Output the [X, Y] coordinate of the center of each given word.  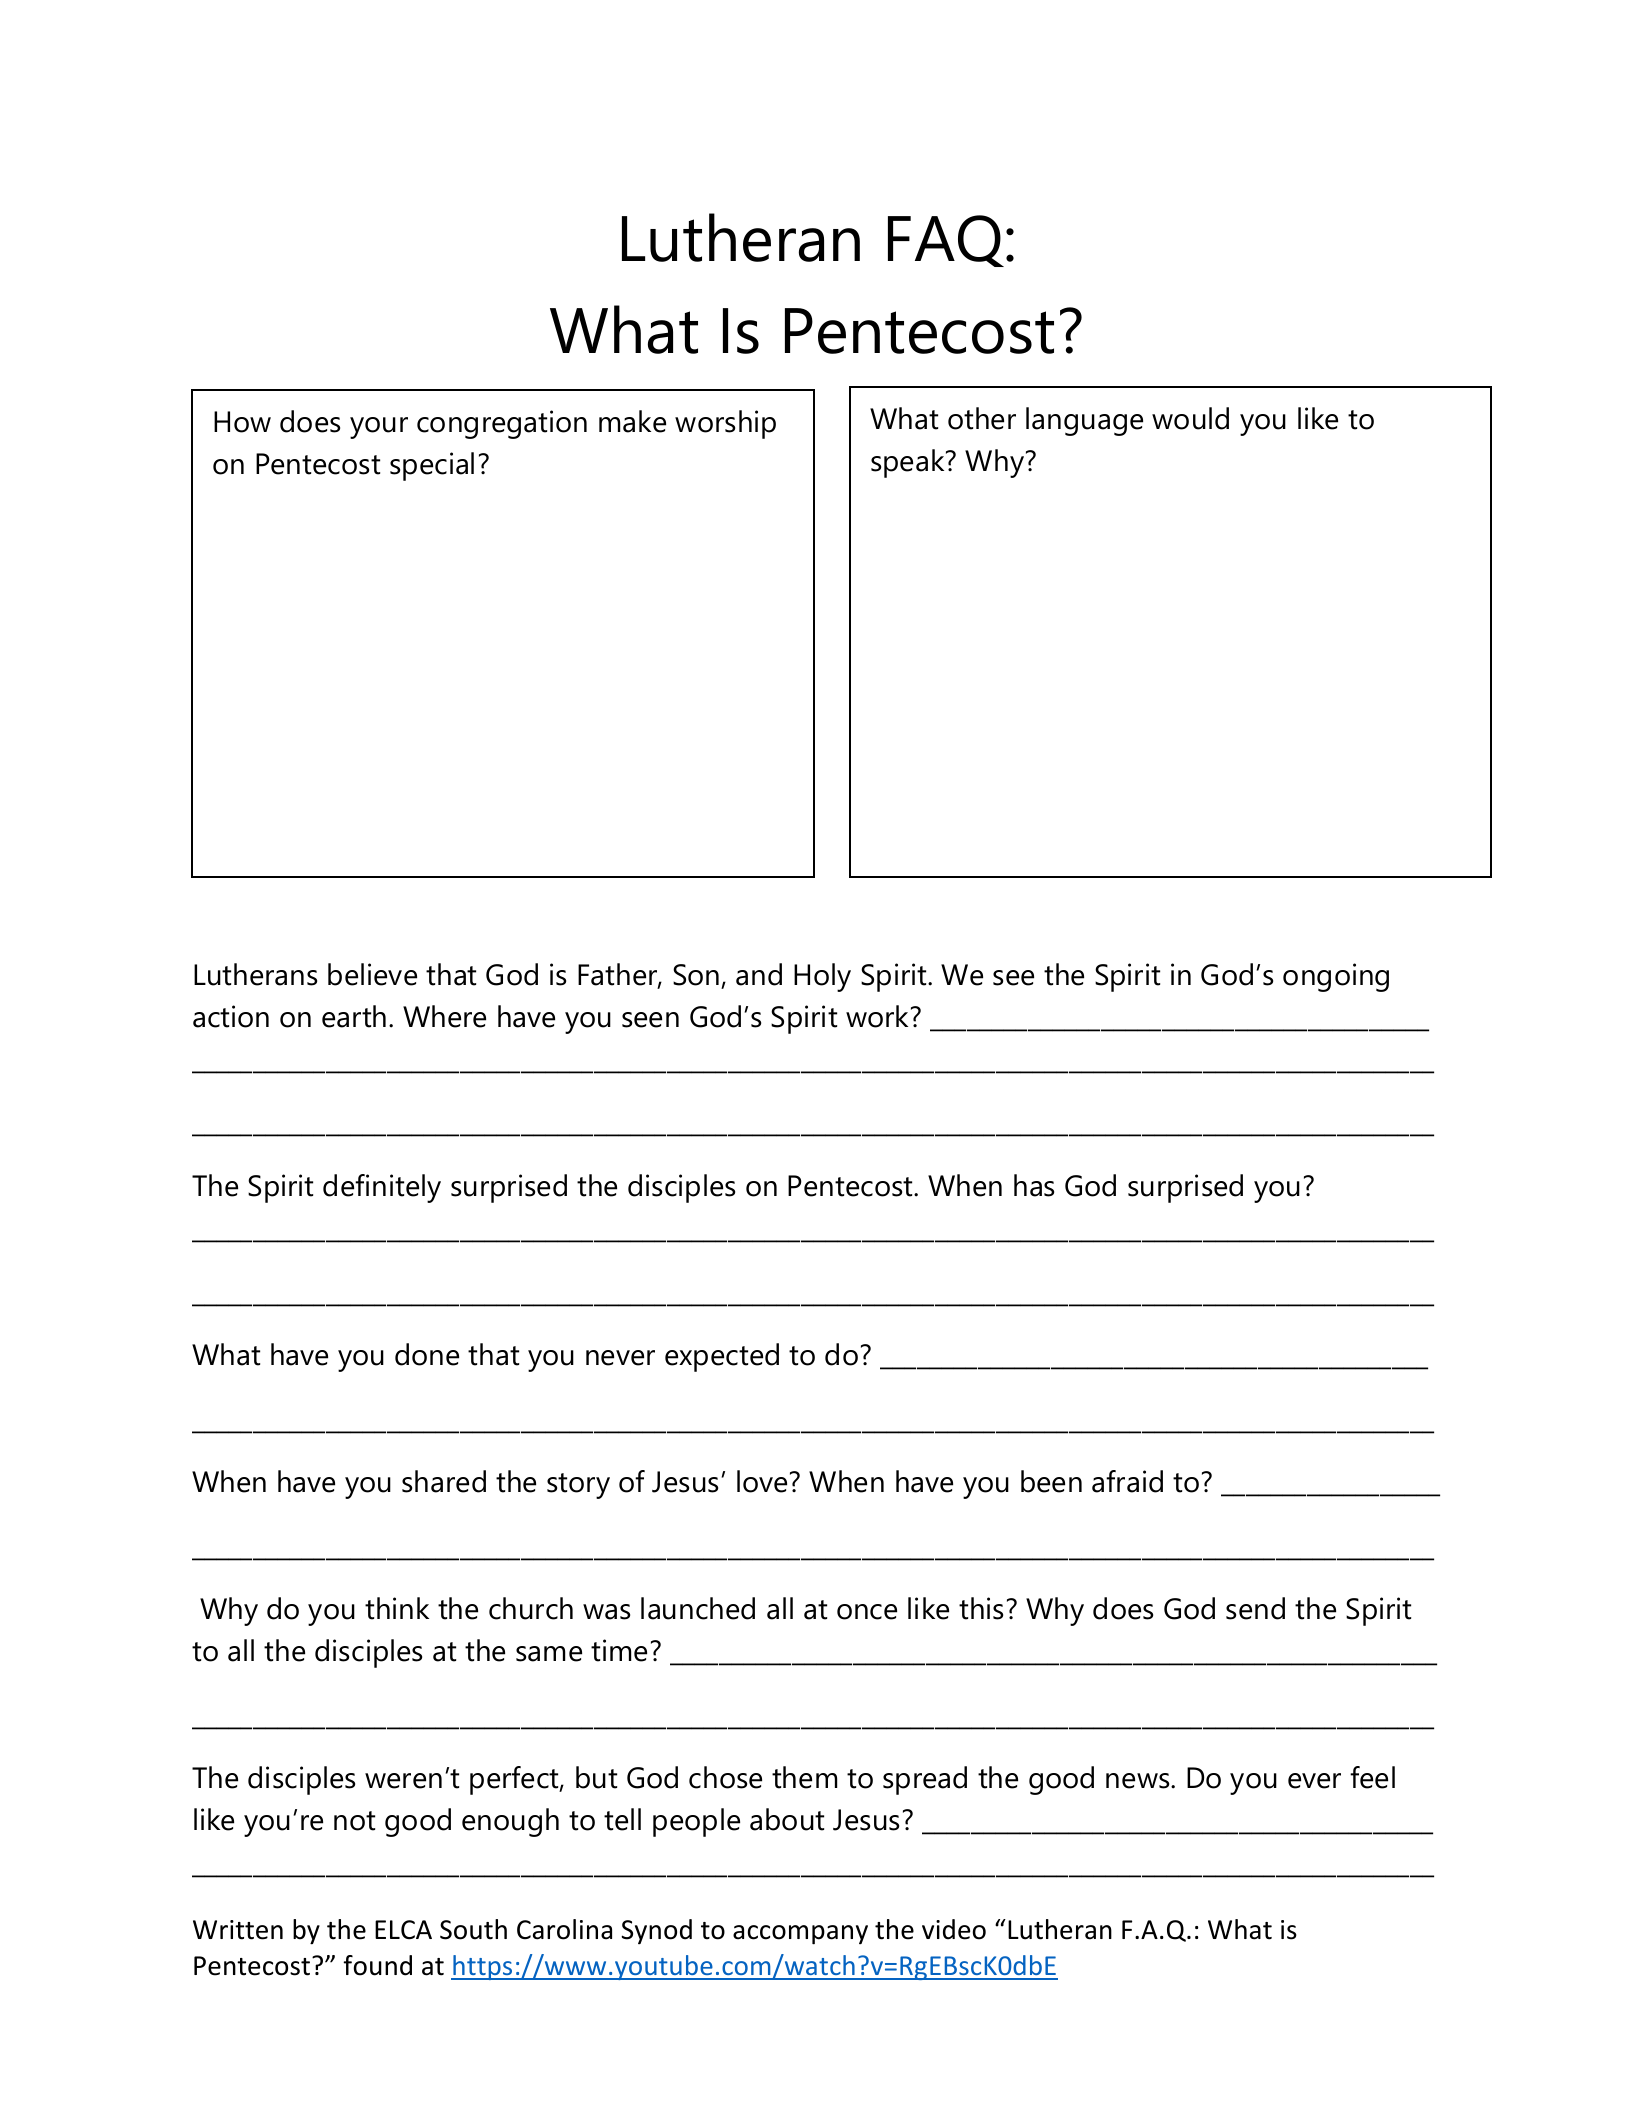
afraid [1127, 1481]
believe [372, 974]
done [427, 1354]
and [759, 974]
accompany [800, 1935]
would [1190, 418]
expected [722, 1357]
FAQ [947, 241]
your [379, 428]
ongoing [1336, 977]
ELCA [403, 1930]
